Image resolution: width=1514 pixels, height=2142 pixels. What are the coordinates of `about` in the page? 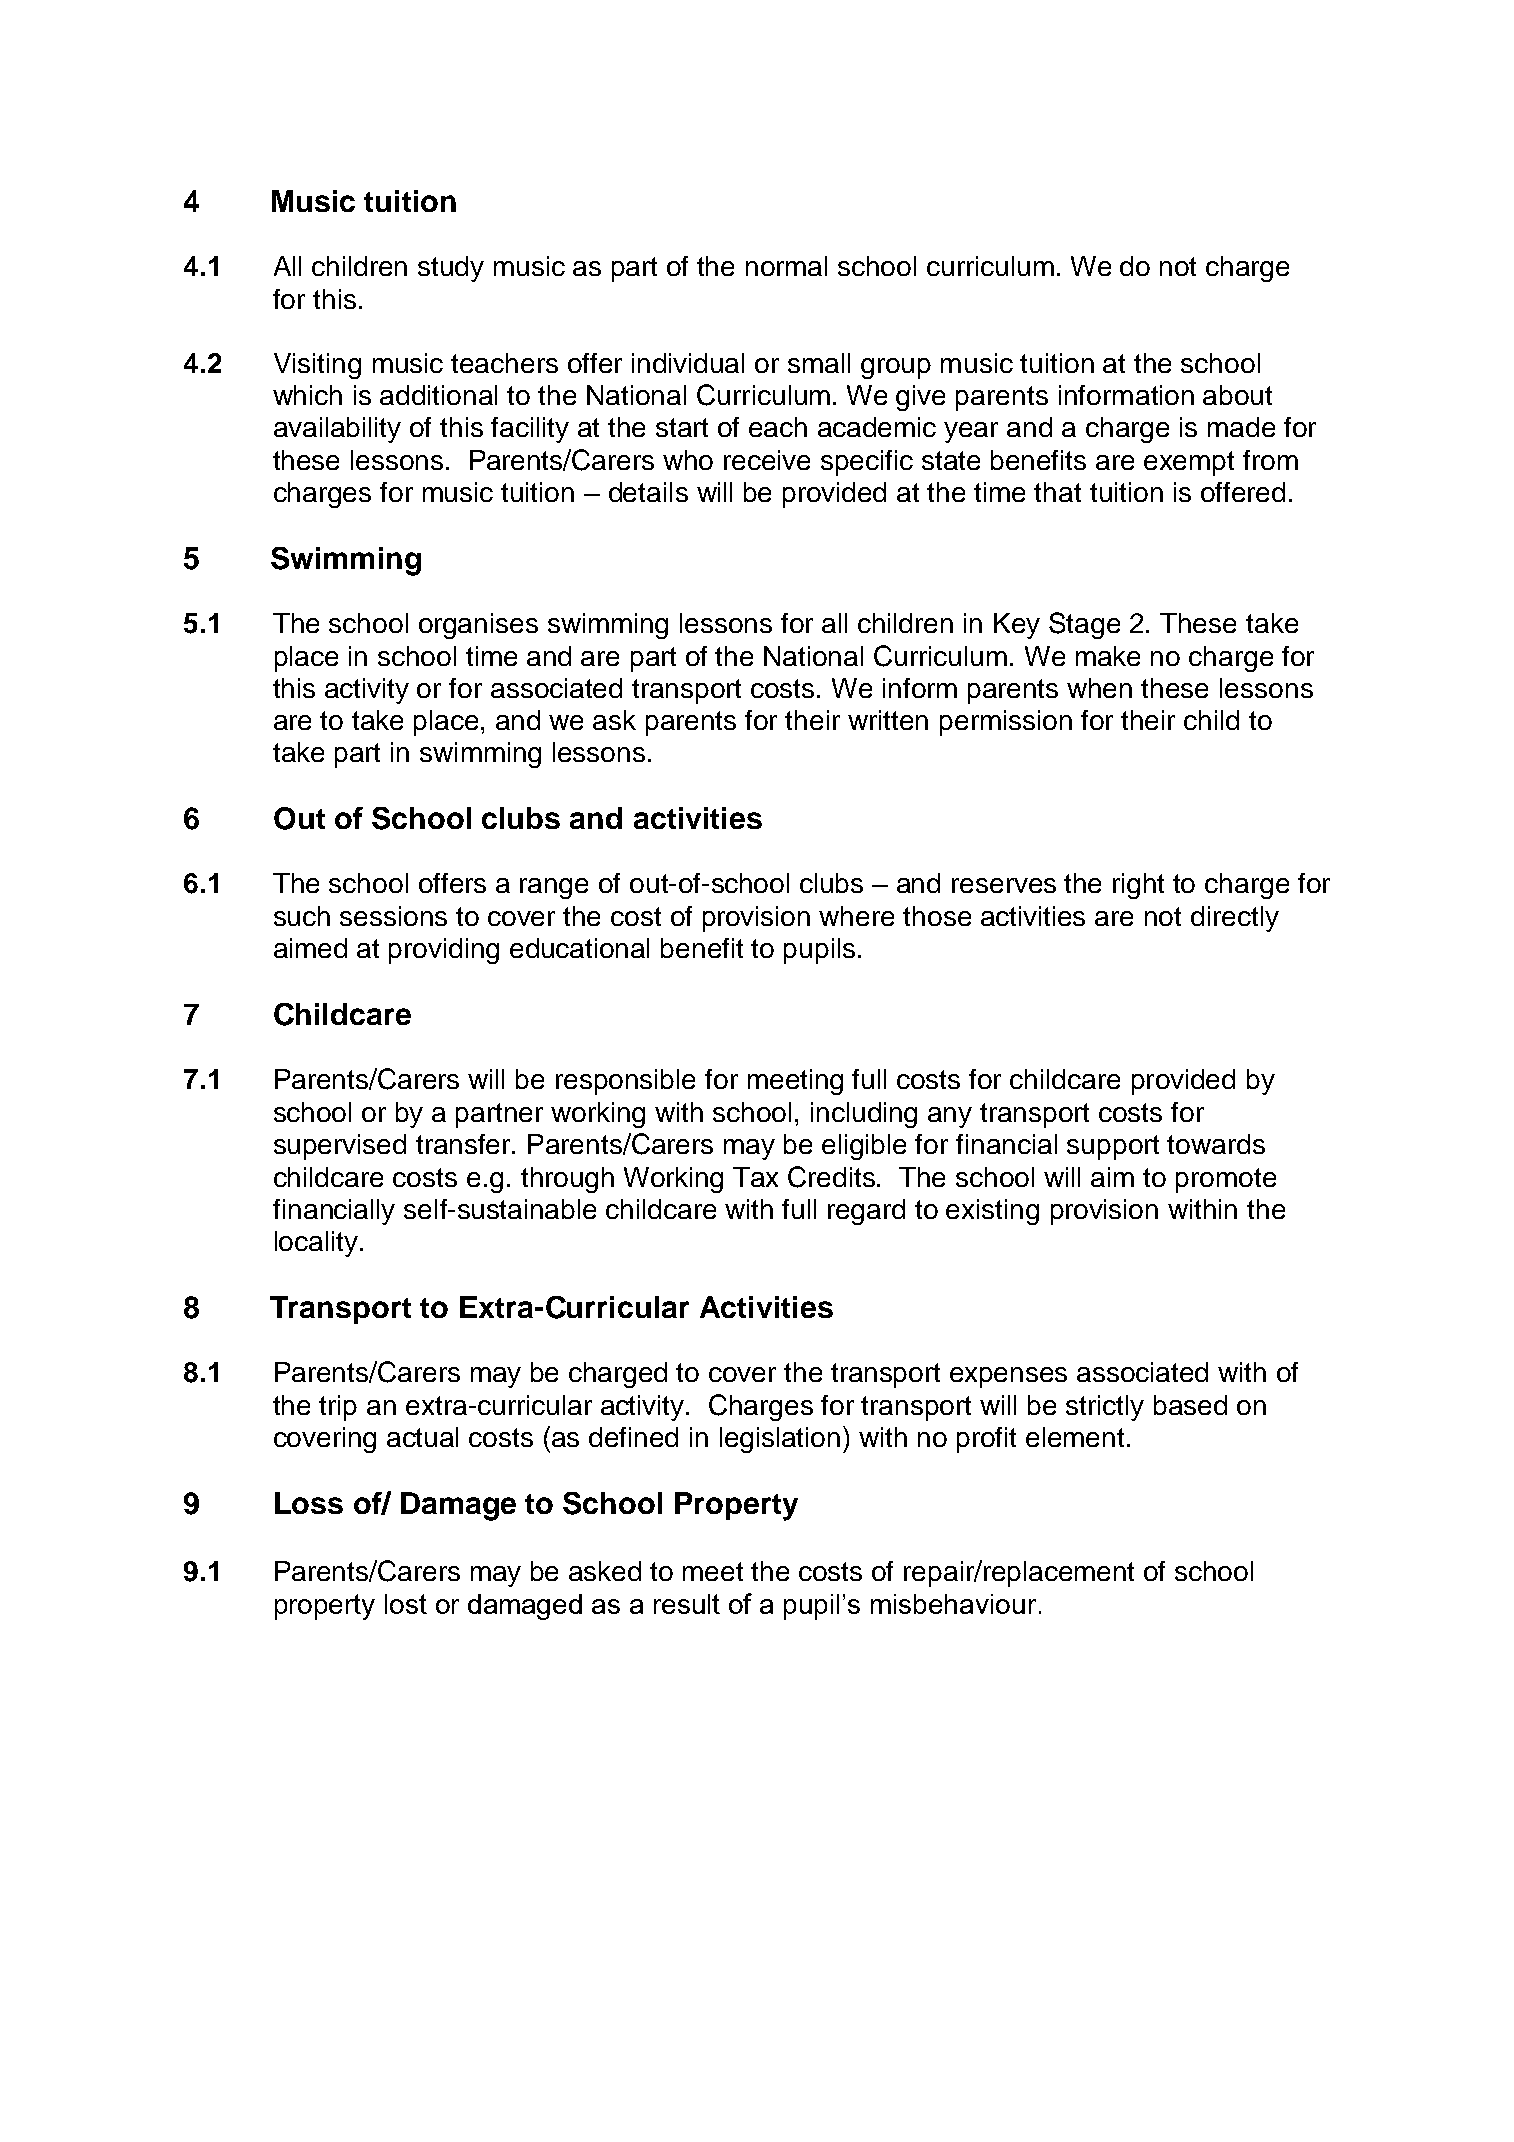 It's located at (1237, 395).
